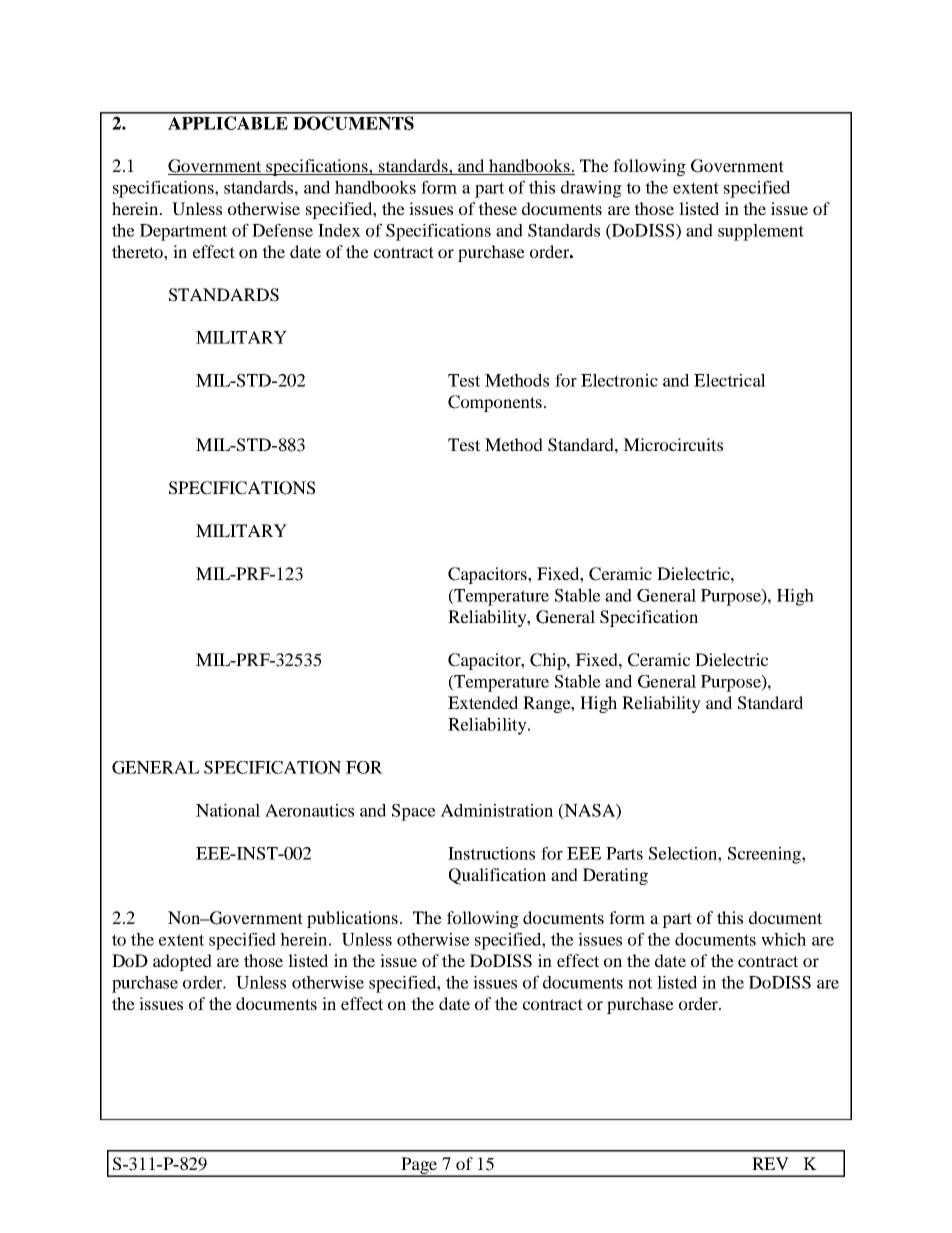  What do you see at coordinates (640, 983) in the screenshot?
I see `not` at bounding box center [640, 983].
